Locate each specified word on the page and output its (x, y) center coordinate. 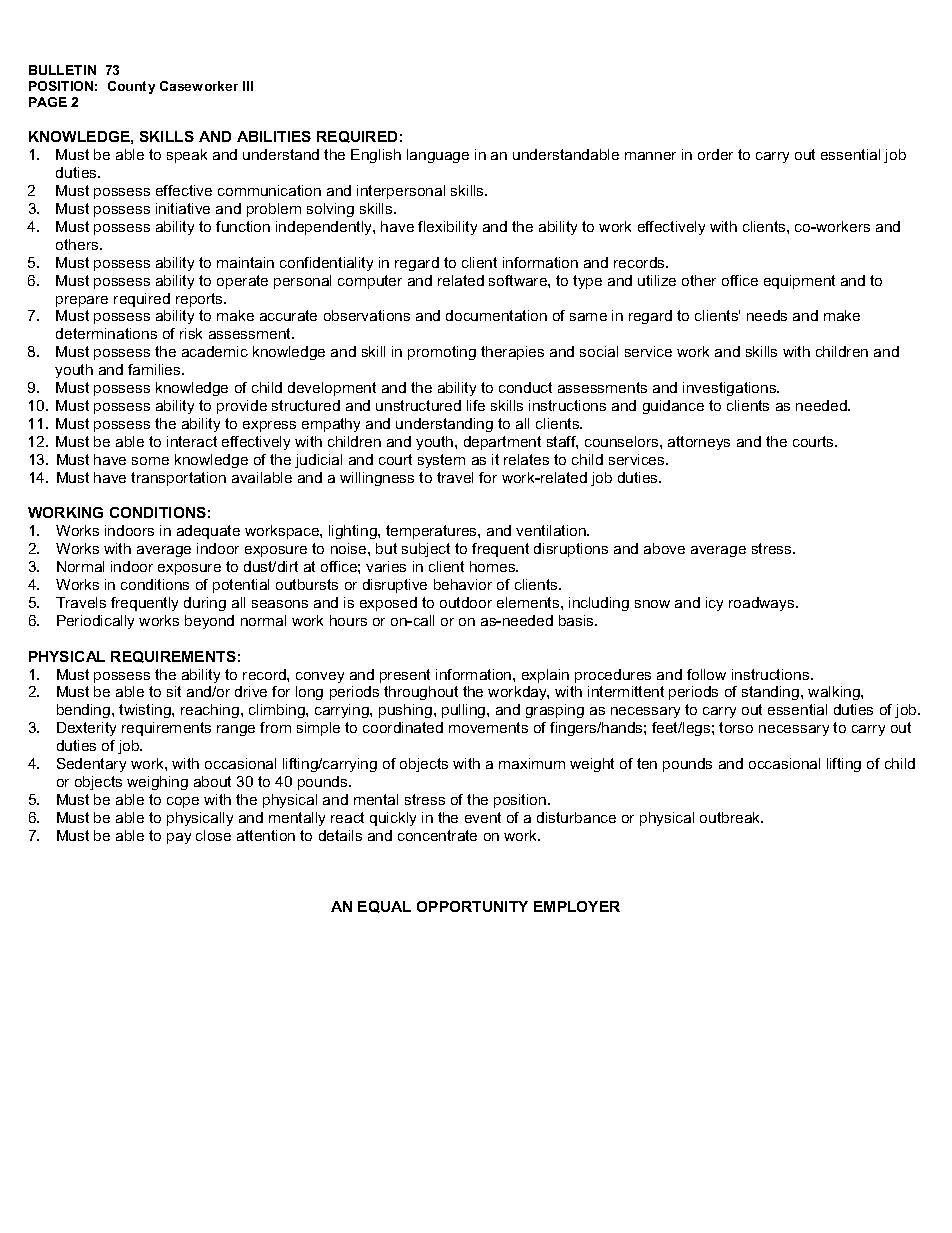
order (715, 154)
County (131, 87)
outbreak (731, 817)
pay (179, 838)
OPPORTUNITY (472, 906)
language (438, 156)
